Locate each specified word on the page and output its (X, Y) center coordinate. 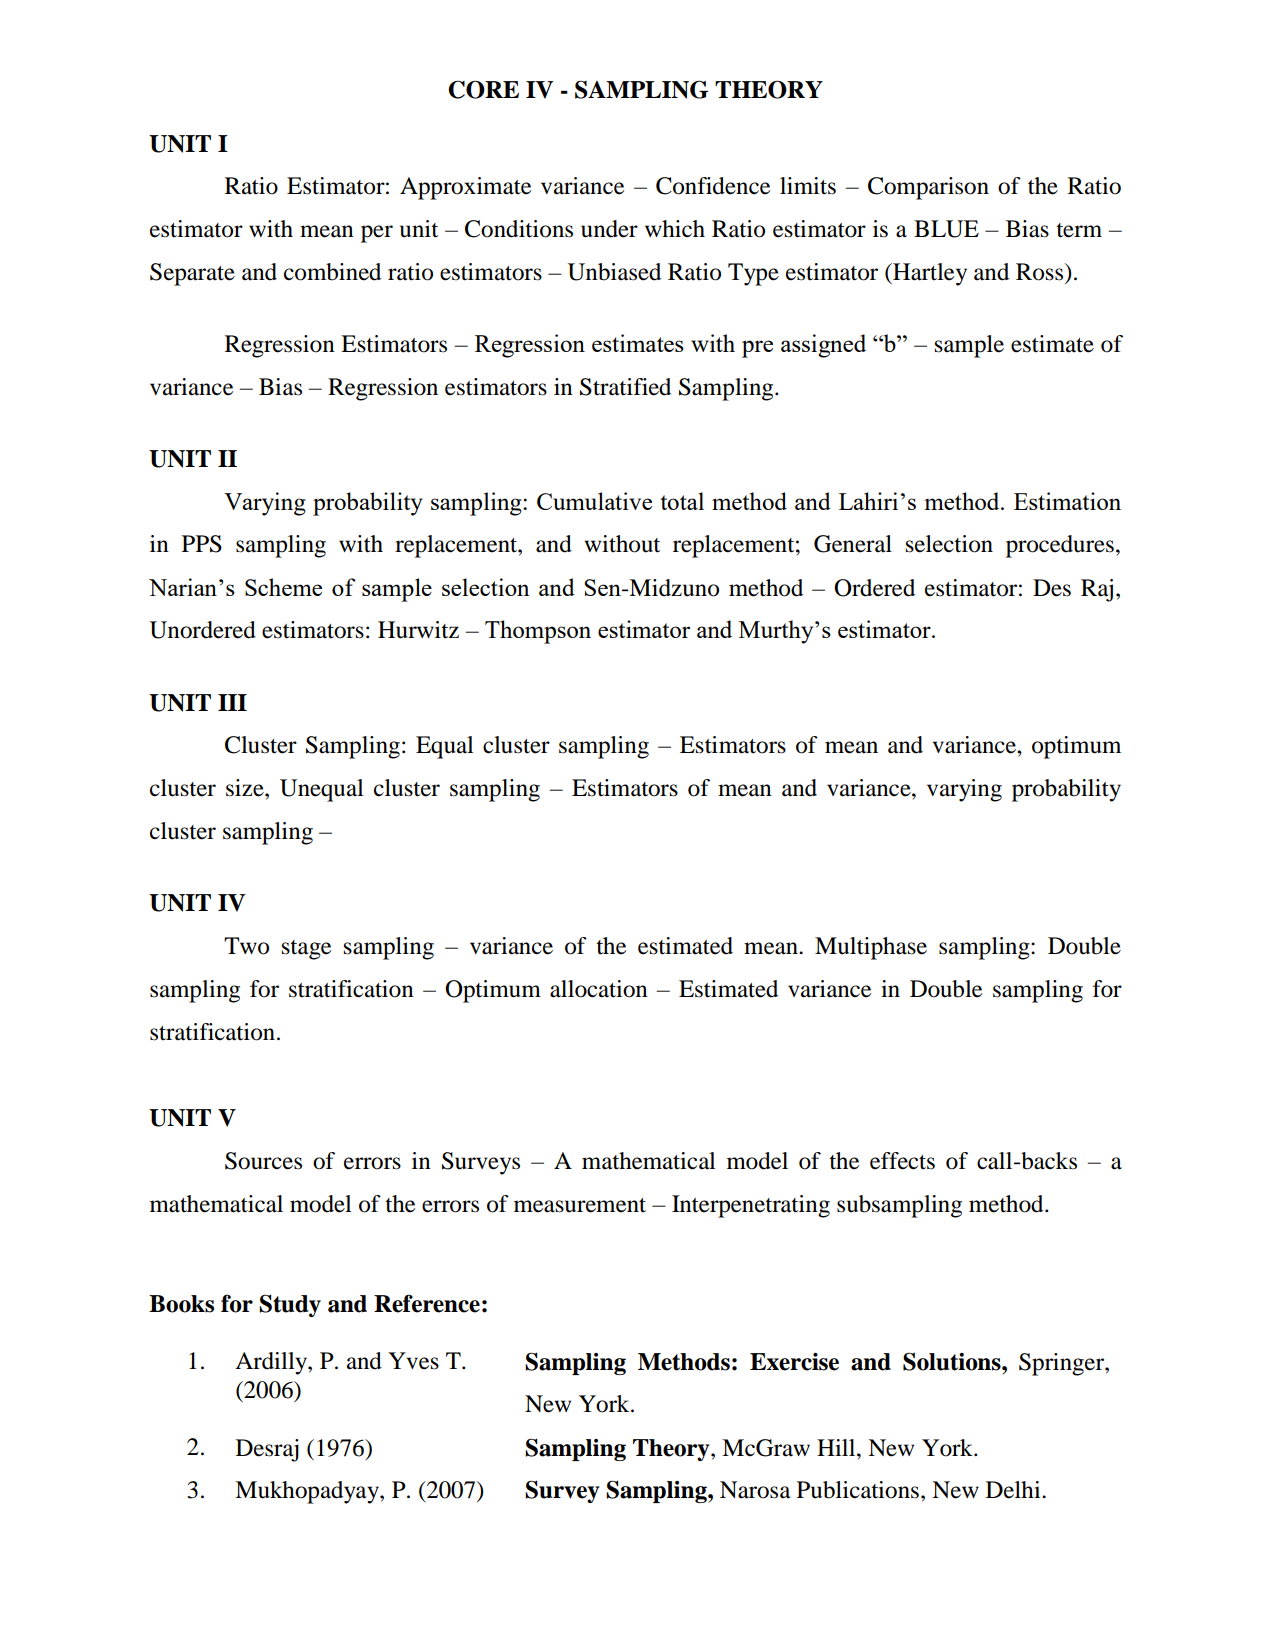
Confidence (713, 186)
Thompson (538, 632)
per (377, 234)
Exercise (794, 1362)
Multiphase (871, 948)
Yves (413, 1361)
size (246, 788)
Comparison (928, 188)
